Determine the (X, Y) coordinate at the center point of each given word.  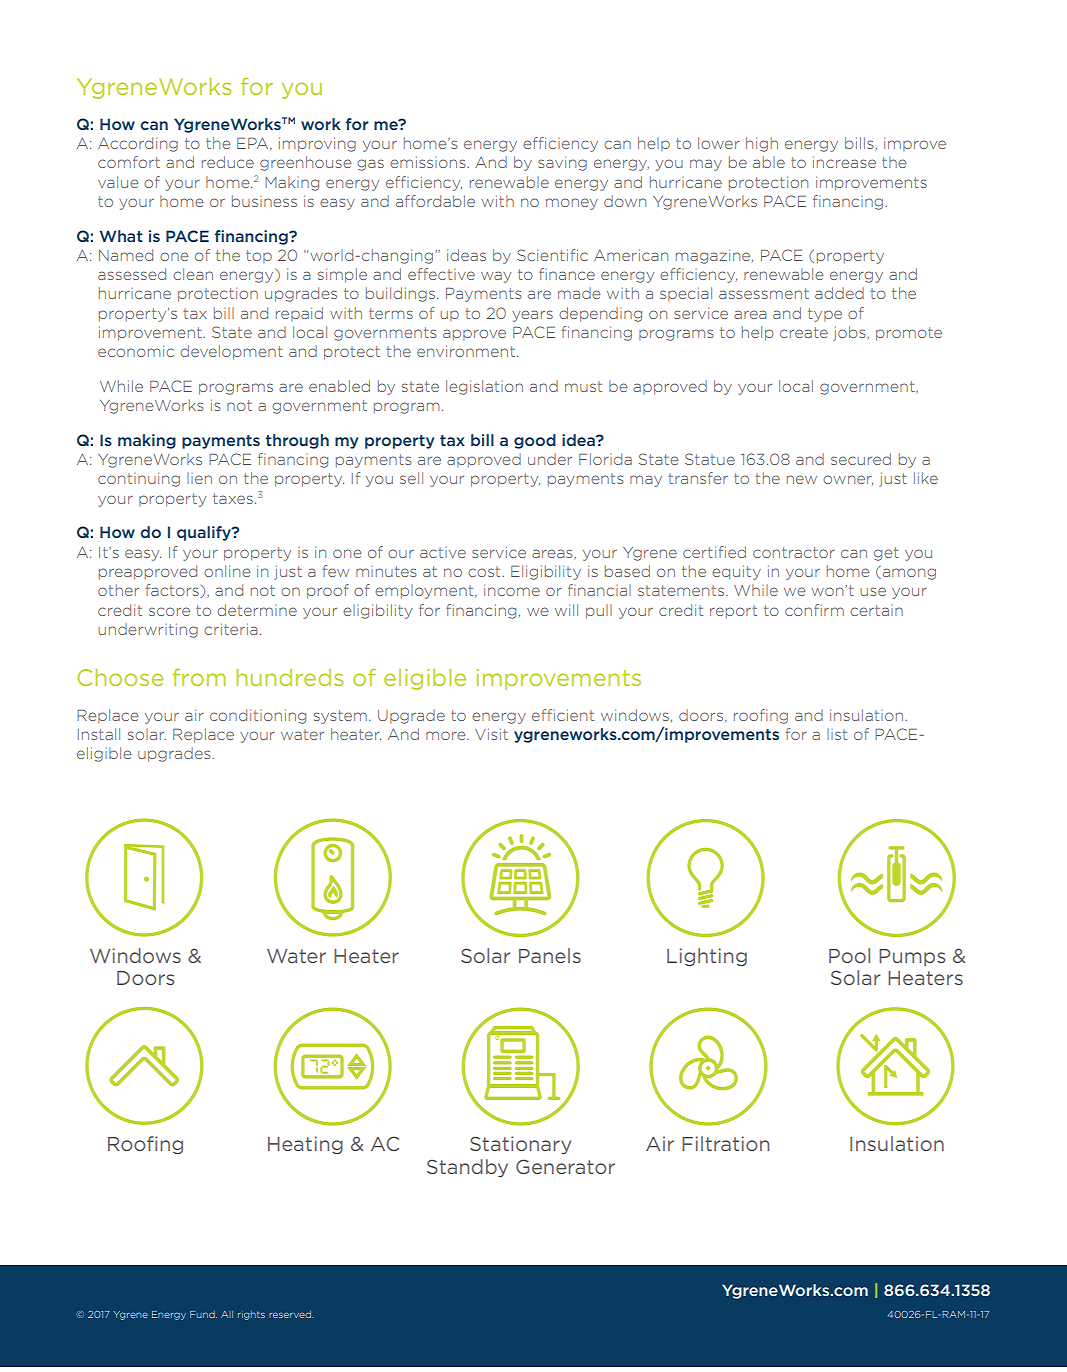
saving (562, 163)
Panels (550, 955)
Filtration (725, 1143)
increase (844, 162)
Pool (849, 955)
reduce (228, 162)
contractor (794, 552)
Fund (203, 1314)
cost (485, 571)
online (227, 571)
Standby (467, 1168)
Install (99, 734)
